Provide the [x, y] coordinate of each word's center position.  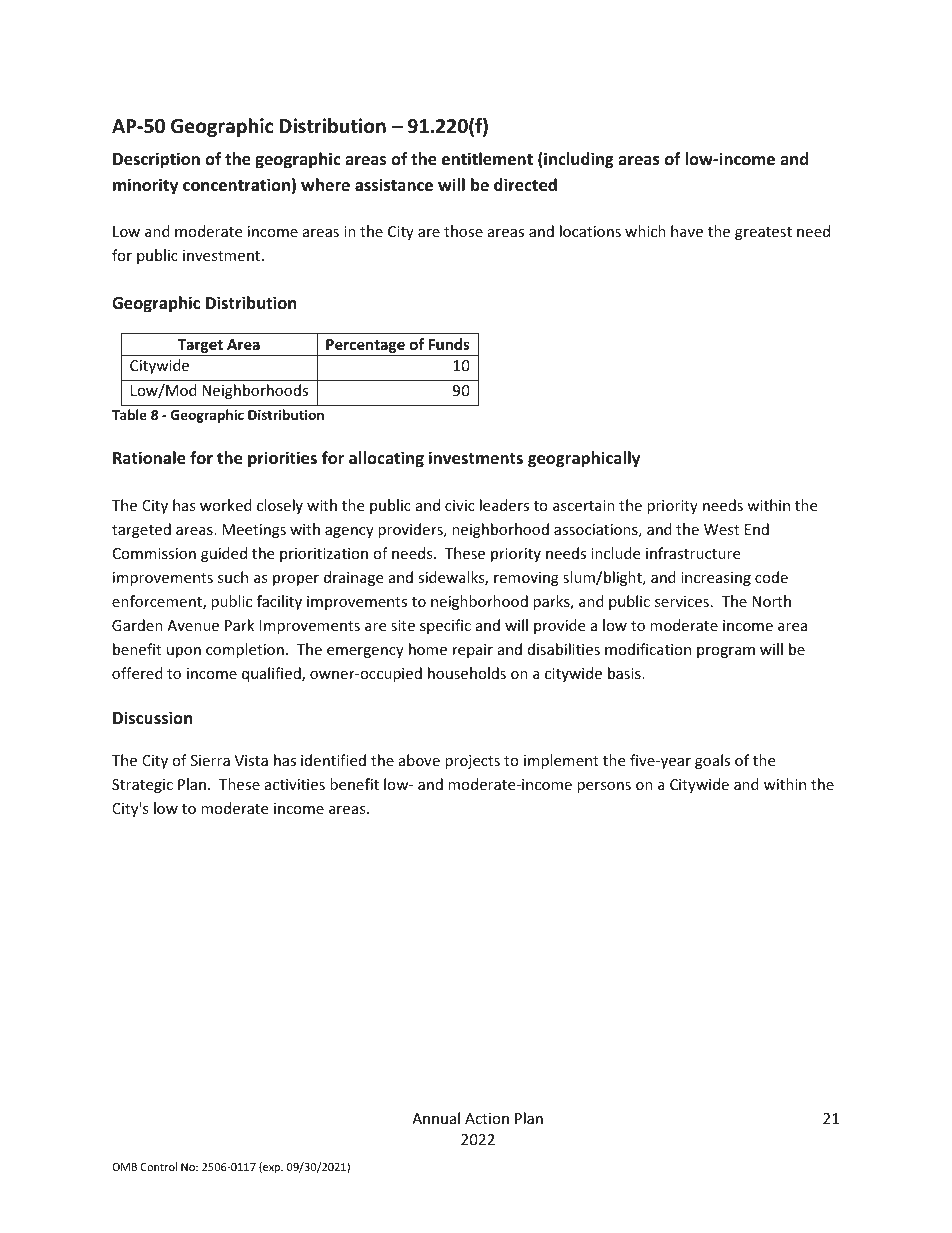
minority [145, 186]
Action [487, 1118]
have [687, 231]
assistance [394, 185]
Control [159, 1166]
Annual [436, 1118]
